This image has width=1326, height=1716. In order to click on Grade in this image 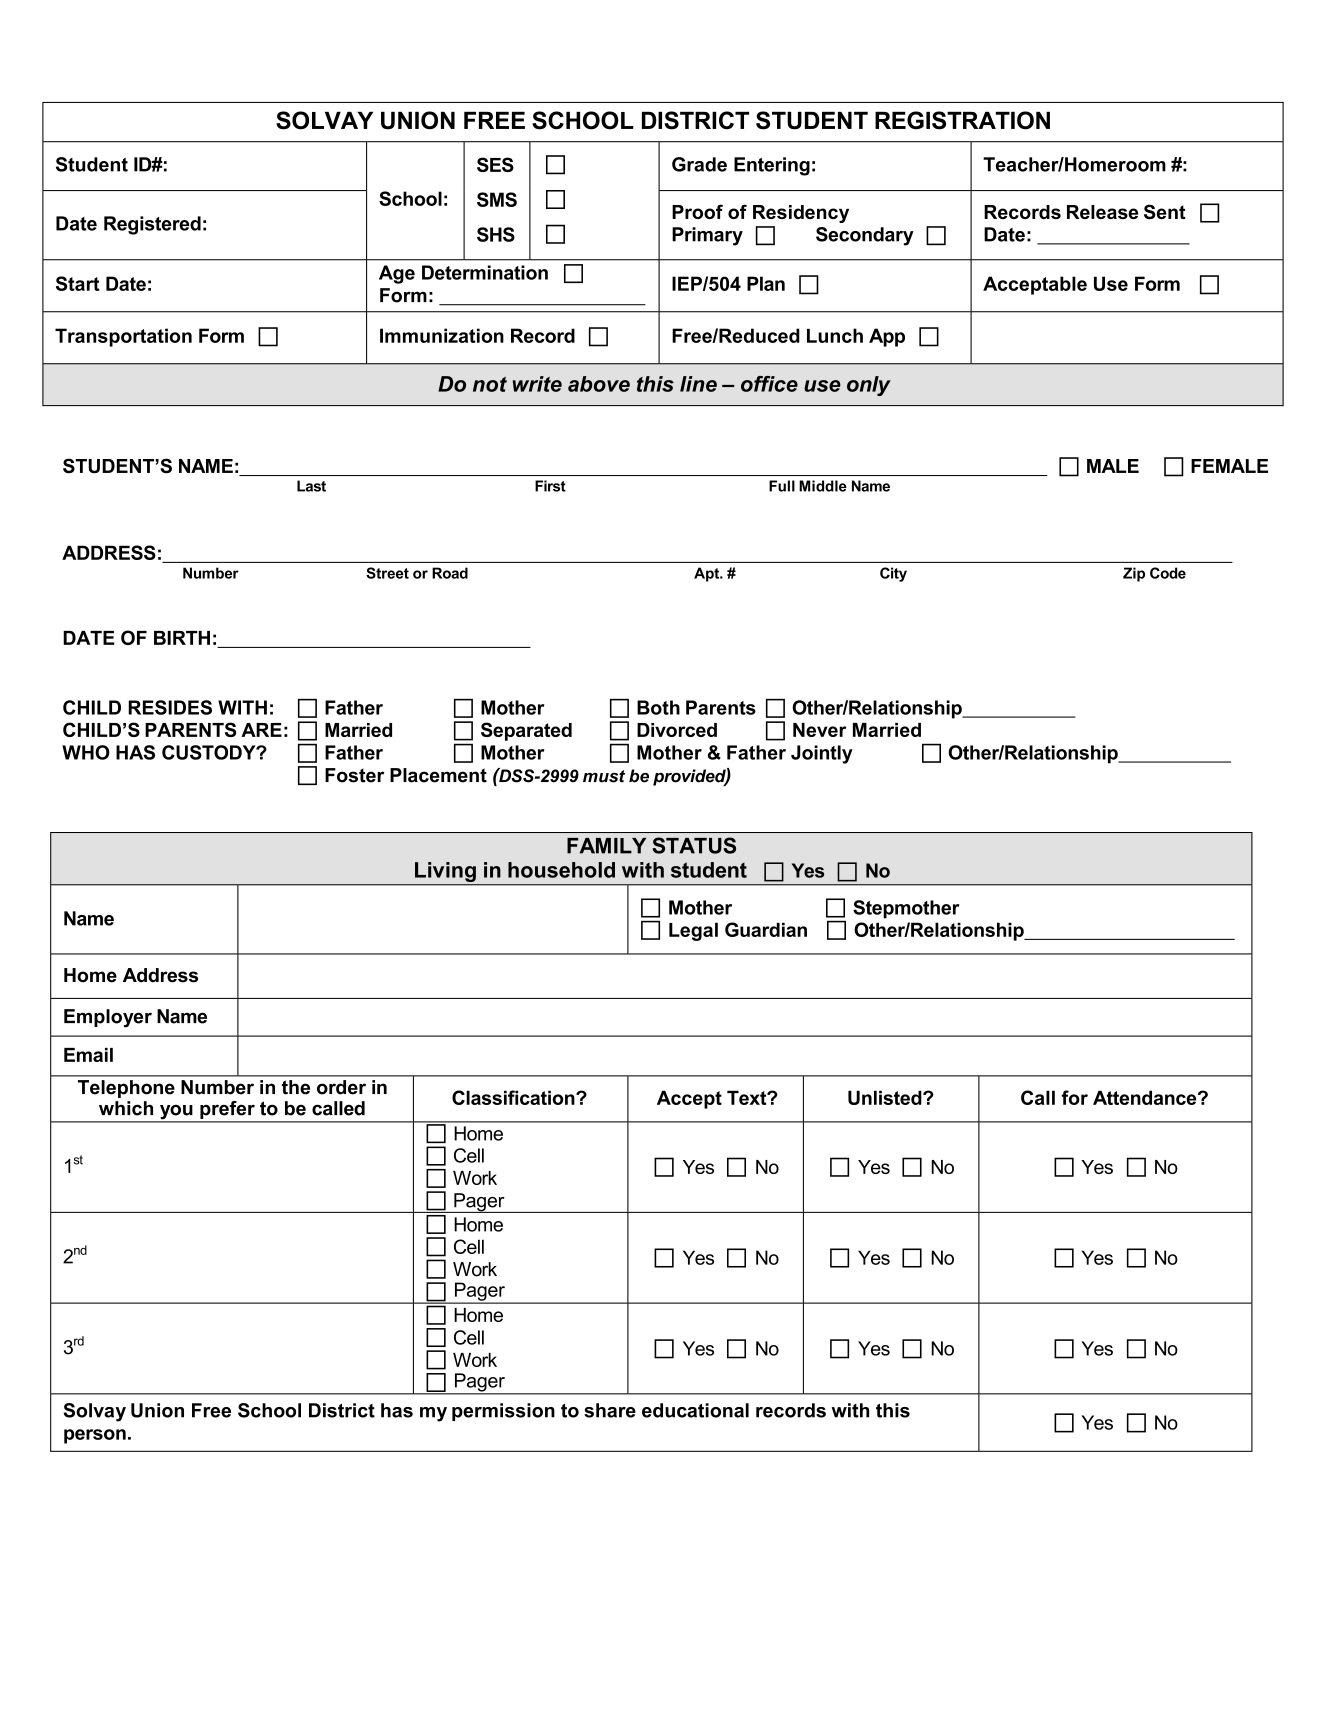, I will do `click(699, 164)`.
